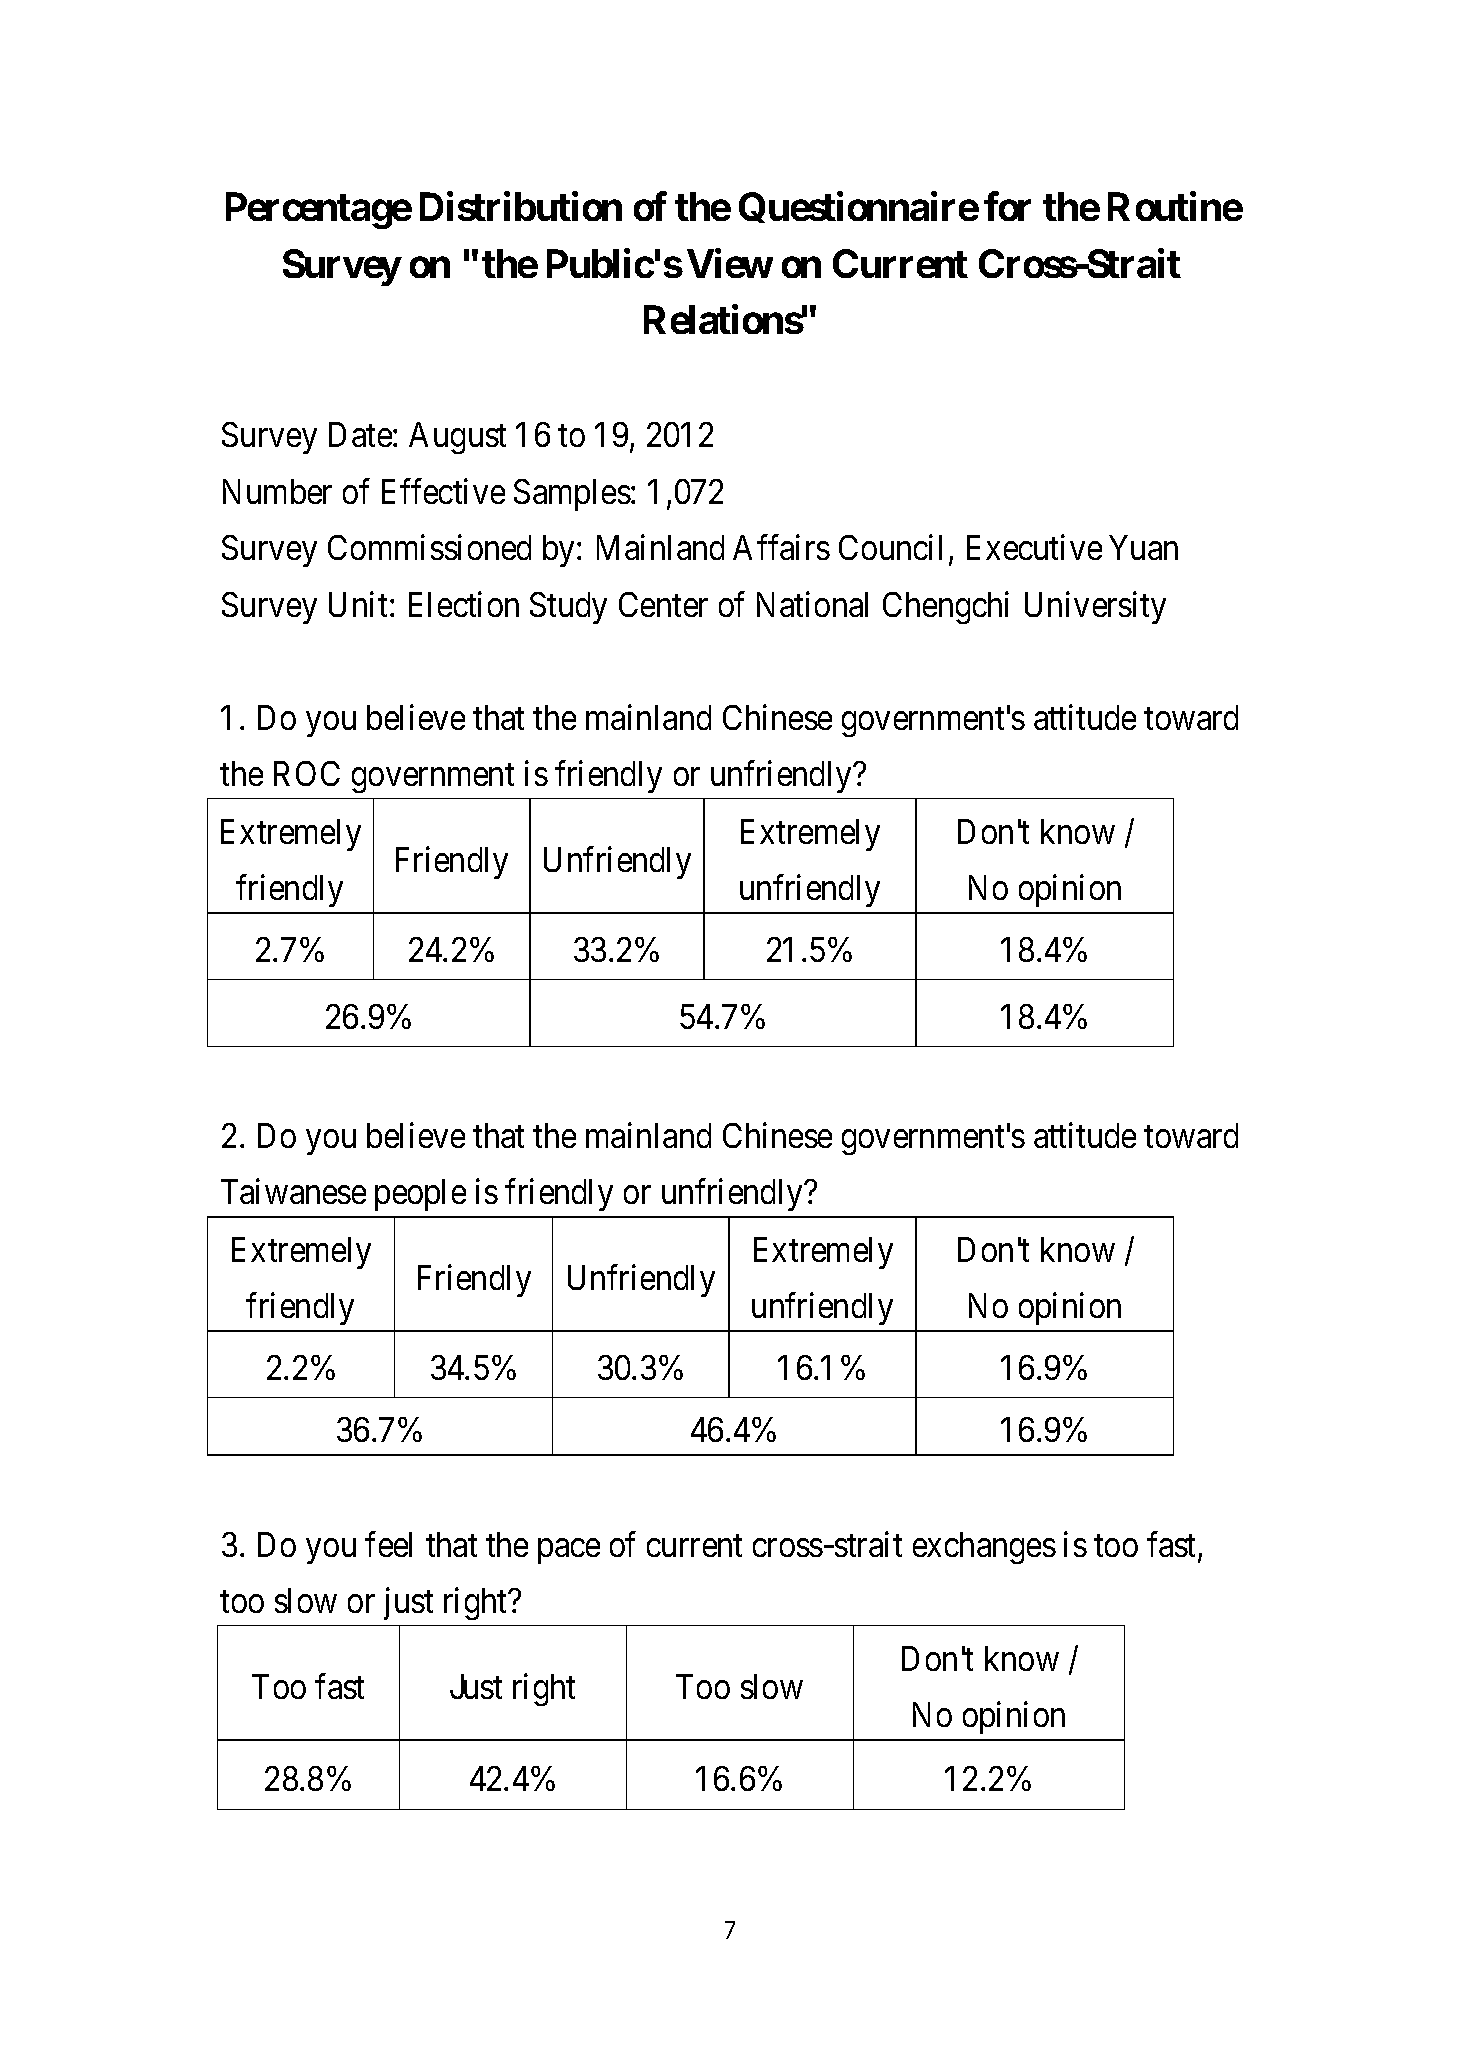 This page has width=1461, height=2068. Describe the element at coordinates (521, 206) in the page. I see `Distribution` at that location.
